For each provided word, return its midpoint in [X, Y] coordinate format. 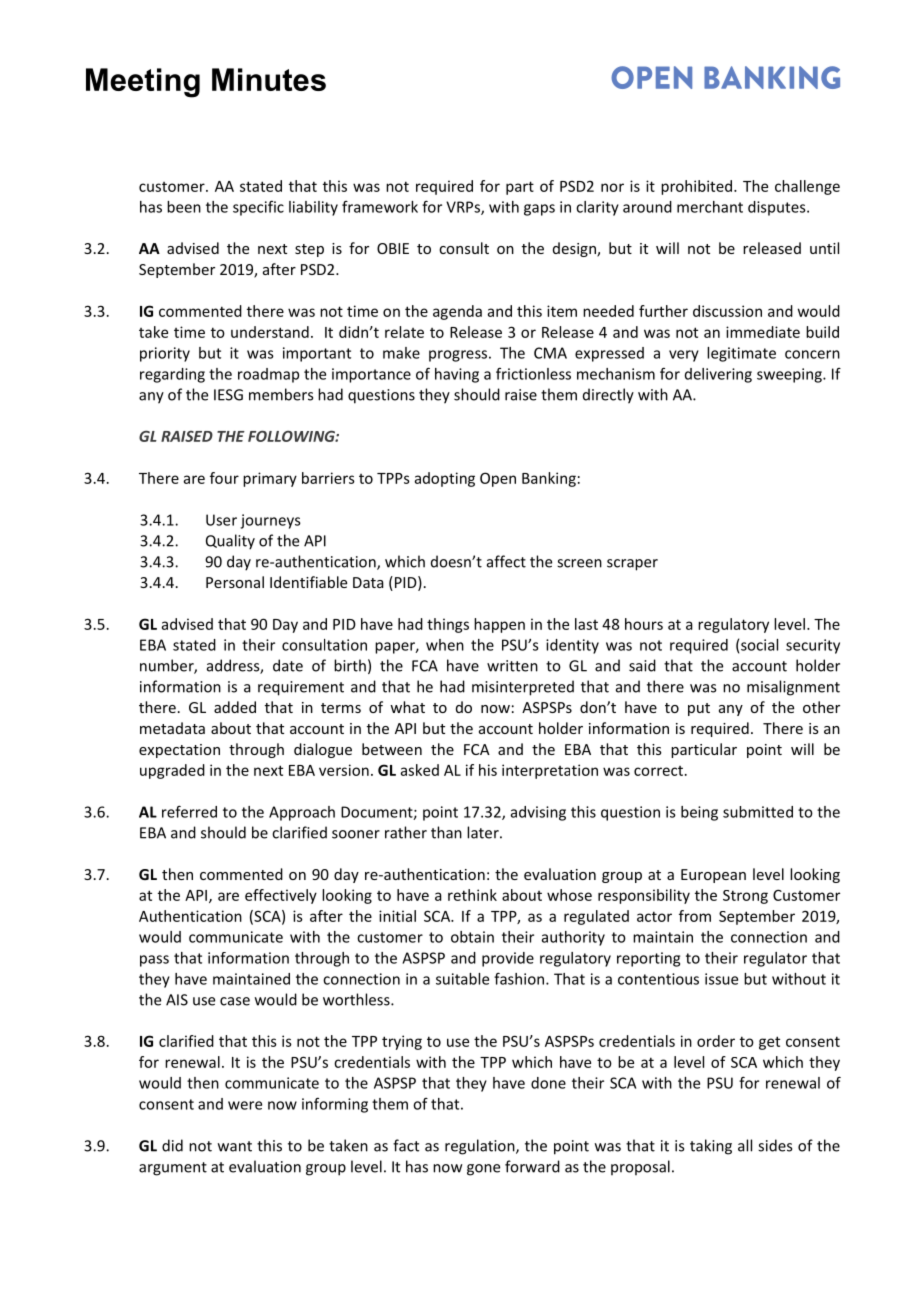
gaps [539, 210]
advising [538, 813]
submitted [758, 812]
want [235, 1146]
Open [498, 479]
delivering [718, 375]
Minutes [269, 79]
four [224, 478]
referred [189, 811]
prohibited [698, 187]
